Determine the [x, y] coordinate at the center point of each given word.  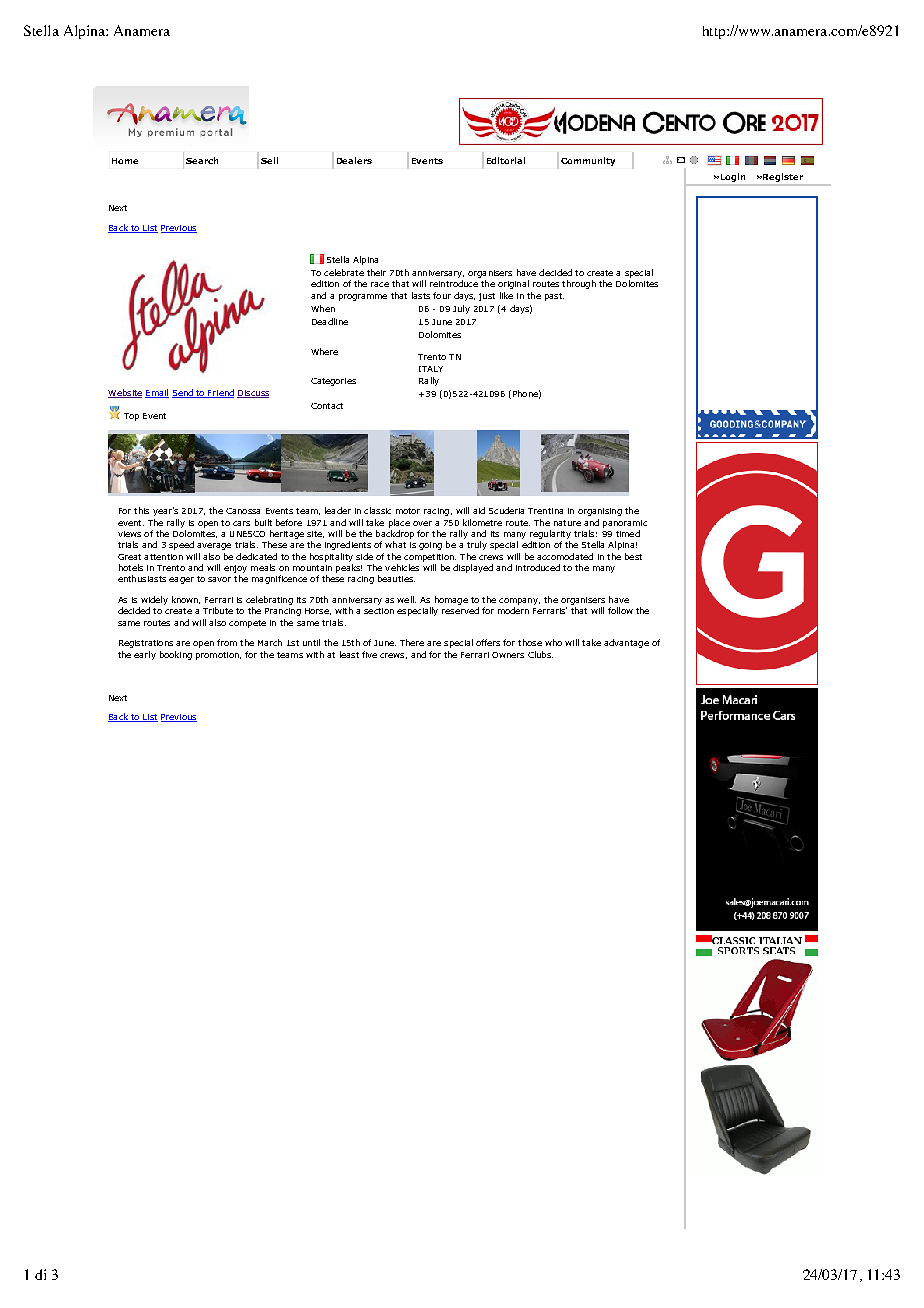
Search [202, 160]
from [227, 642]
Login [733, 179]
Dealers [354, 160]
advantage [626, 643]
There [412, 642]
